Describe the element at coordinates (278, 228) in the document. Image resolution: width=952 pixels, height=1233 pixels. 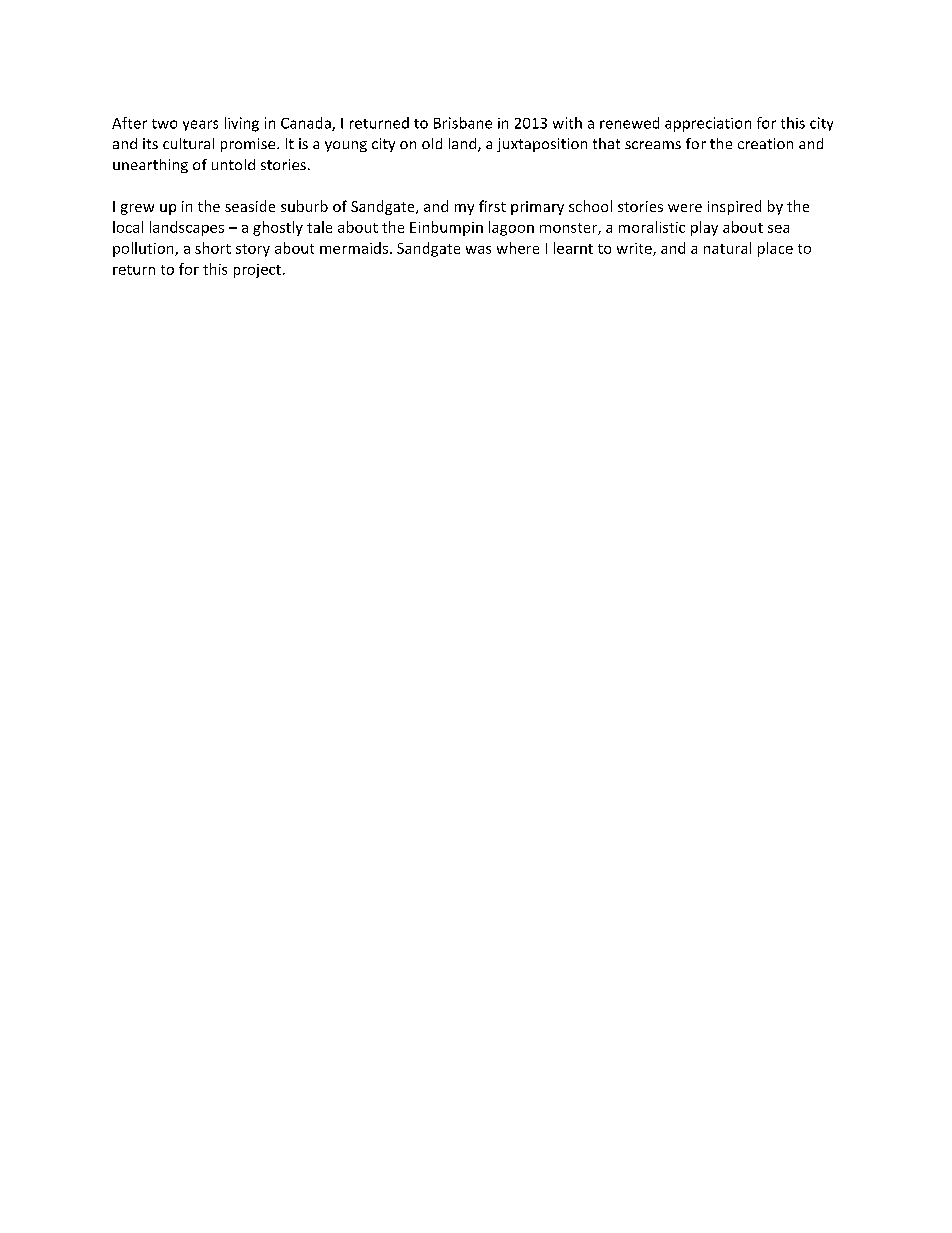
I see `ghostly` at that location.
